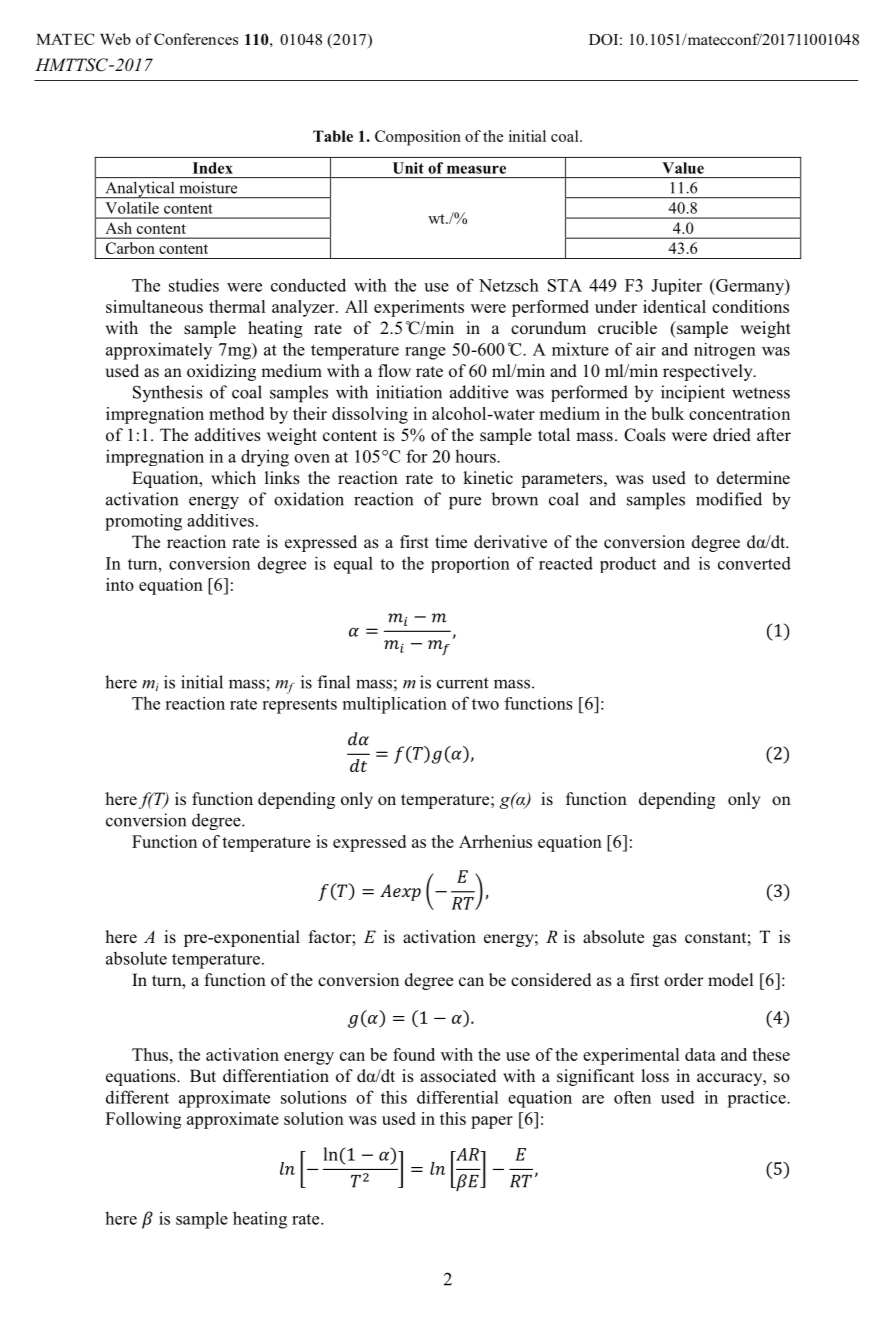 The height and width of the document is (1318, 896). What do you see at coordinates (470, 564) in the document?
I see `proportion` at bounding box center [470, 564].
